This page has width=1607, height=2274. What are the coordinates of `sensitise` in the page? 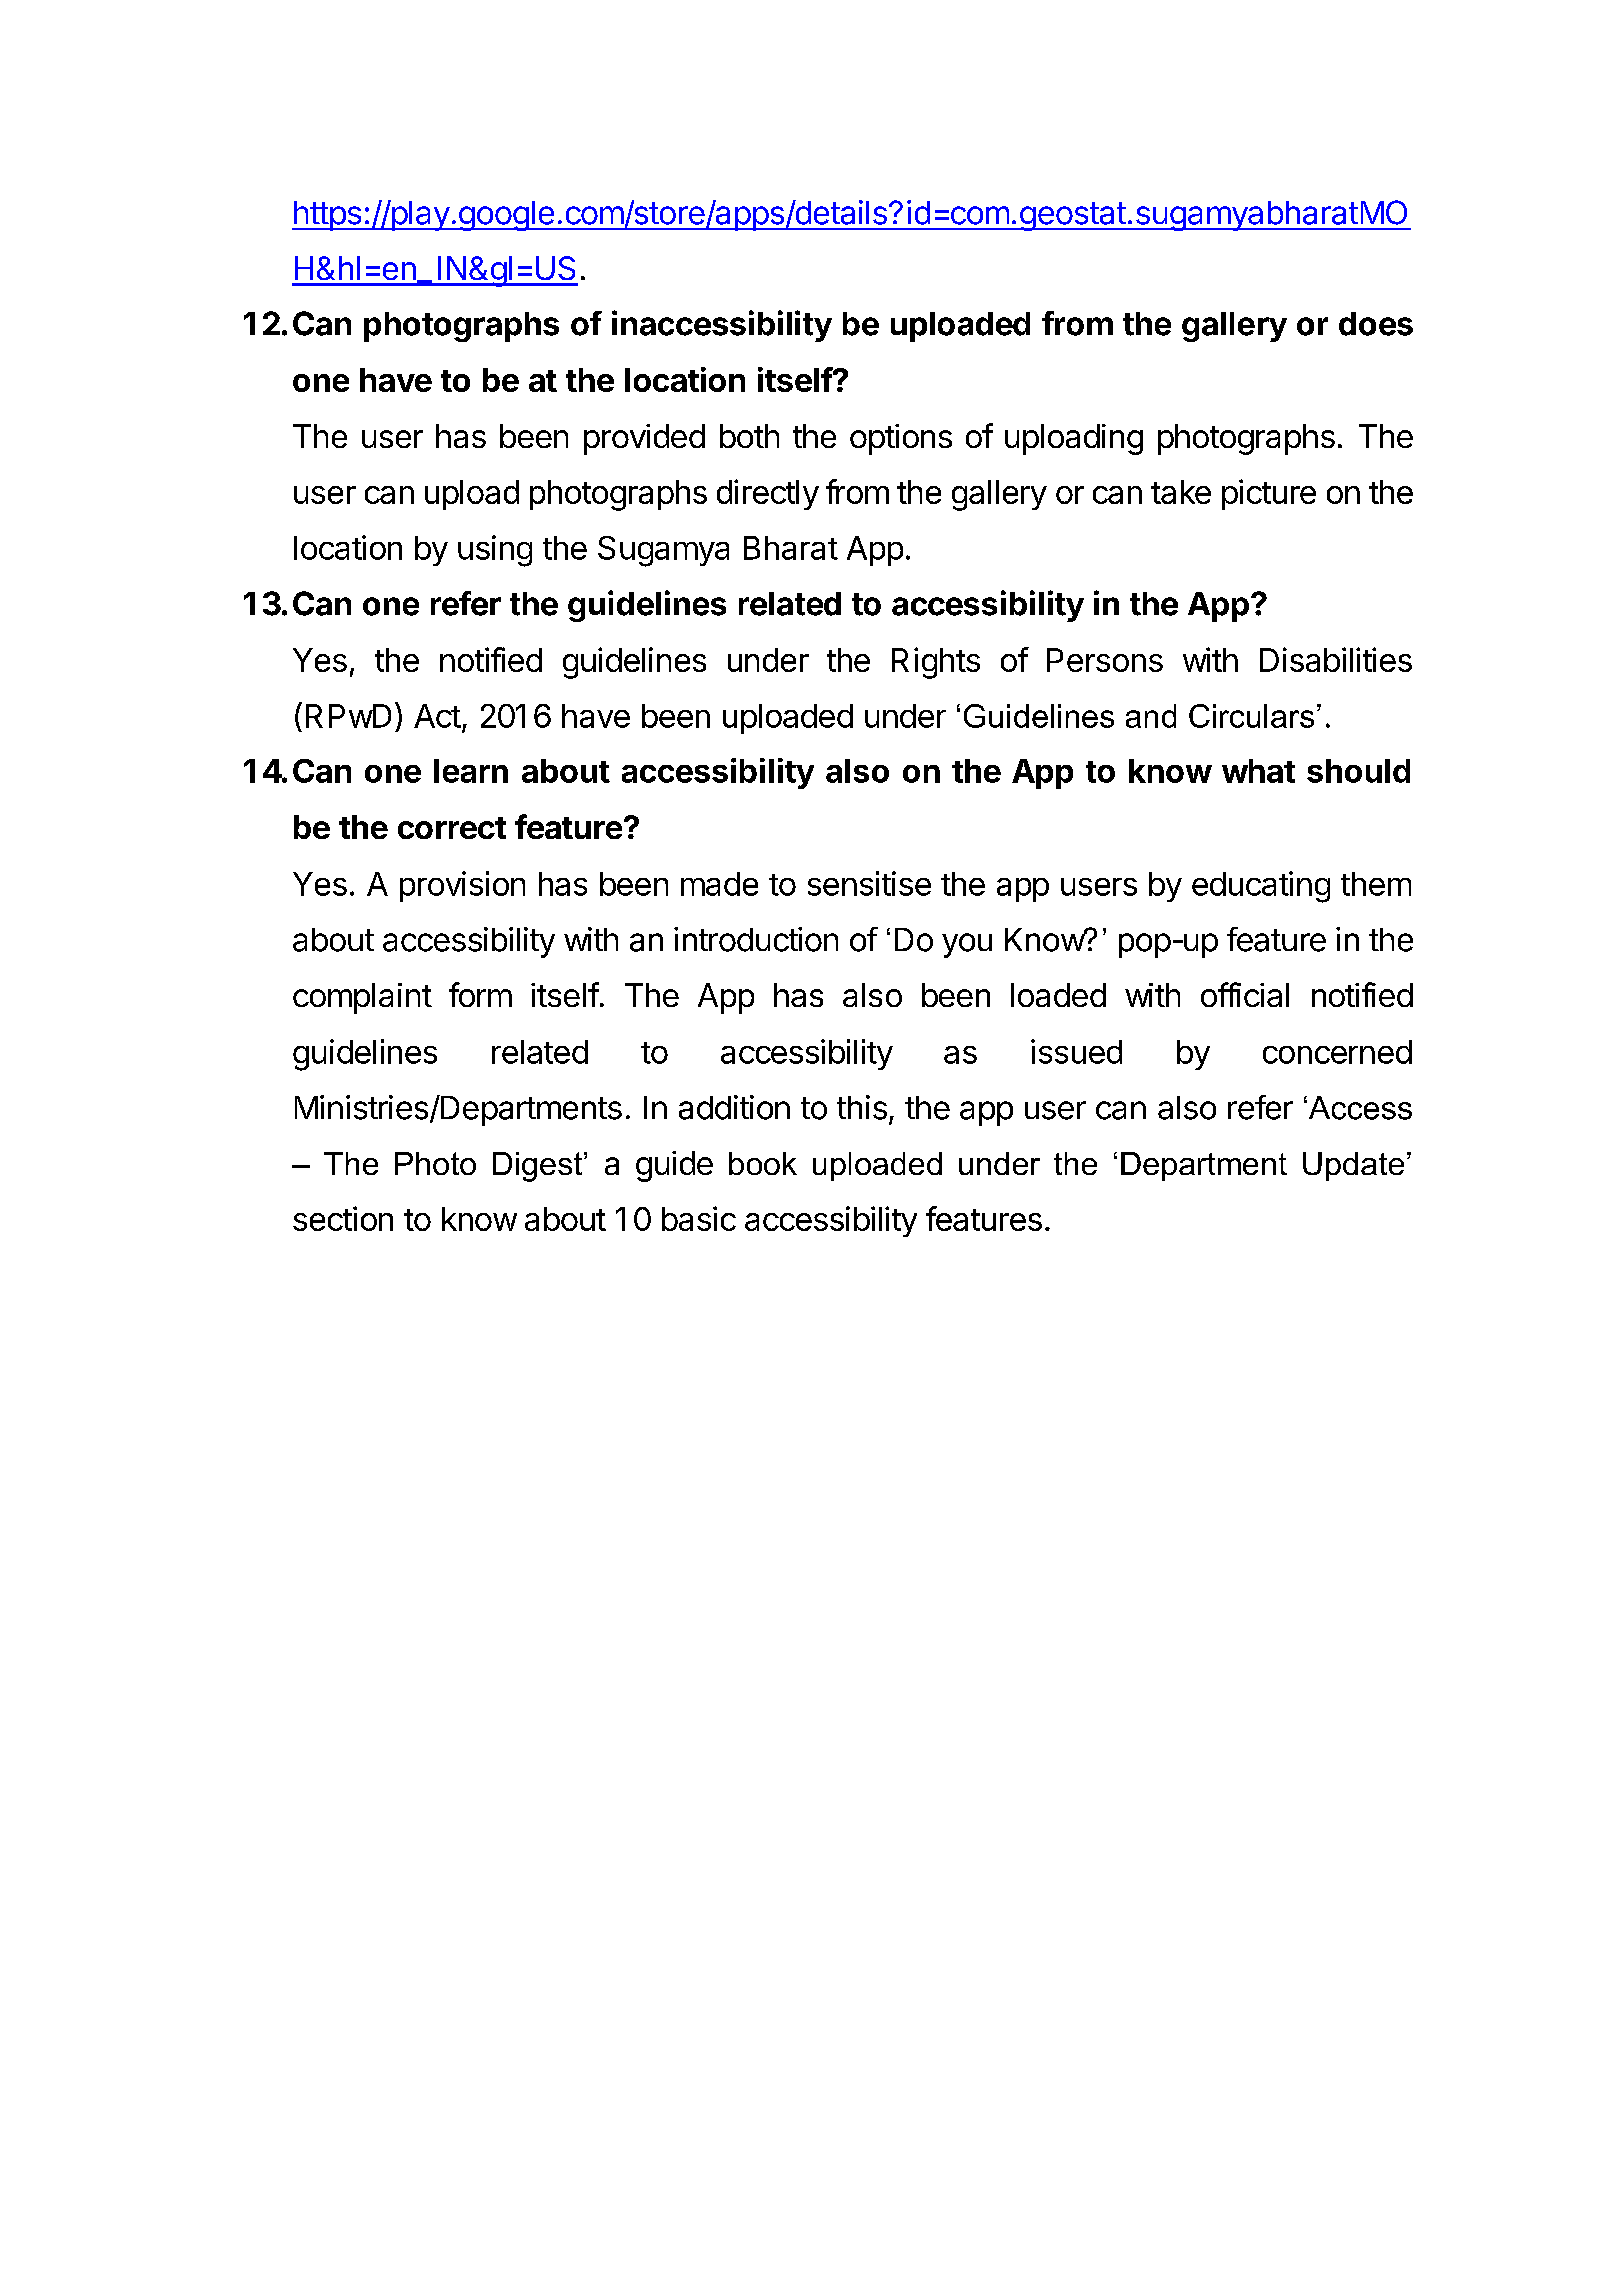 It's located at (869, 883).
